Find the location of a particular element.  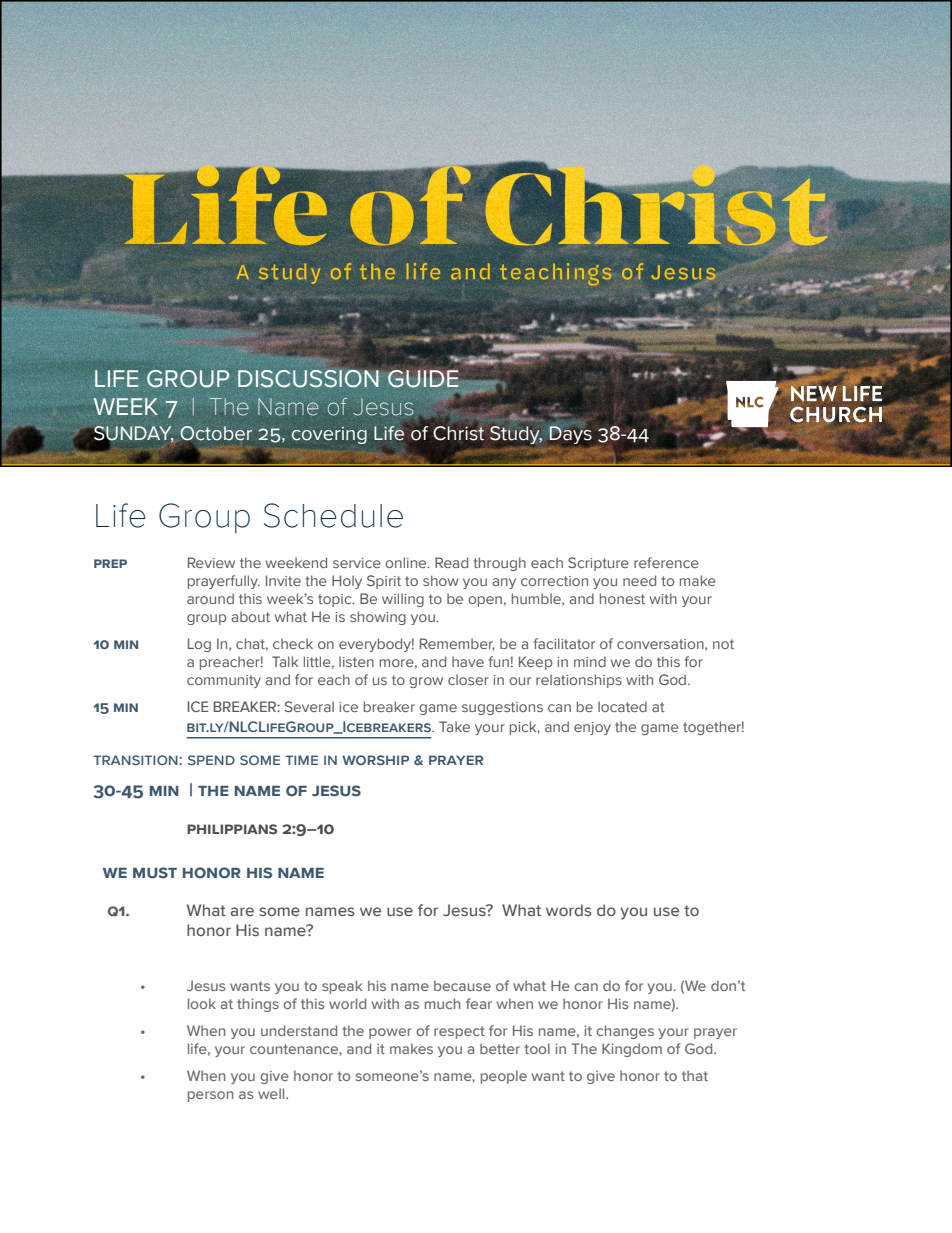

October is located at coordinates (216, 433).
